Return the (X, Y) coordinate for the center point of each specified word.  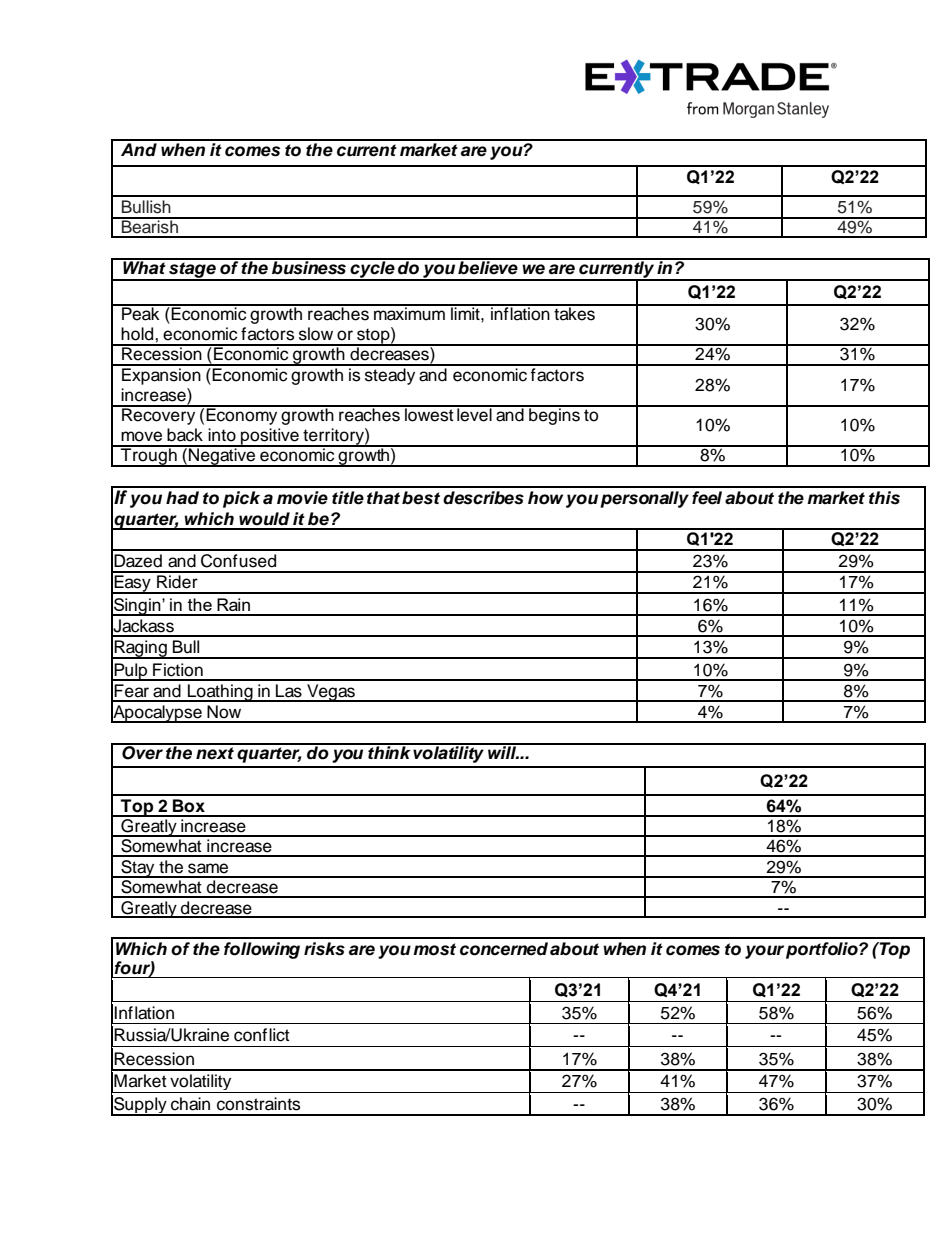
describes (483, 498)
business (309, 267)
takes (574, 313)
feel (707, 498)
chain (190, 1104)
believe (488, 267)
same (208, 868)
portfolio (823, 950)
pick (241, 499)
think (389, 751)
